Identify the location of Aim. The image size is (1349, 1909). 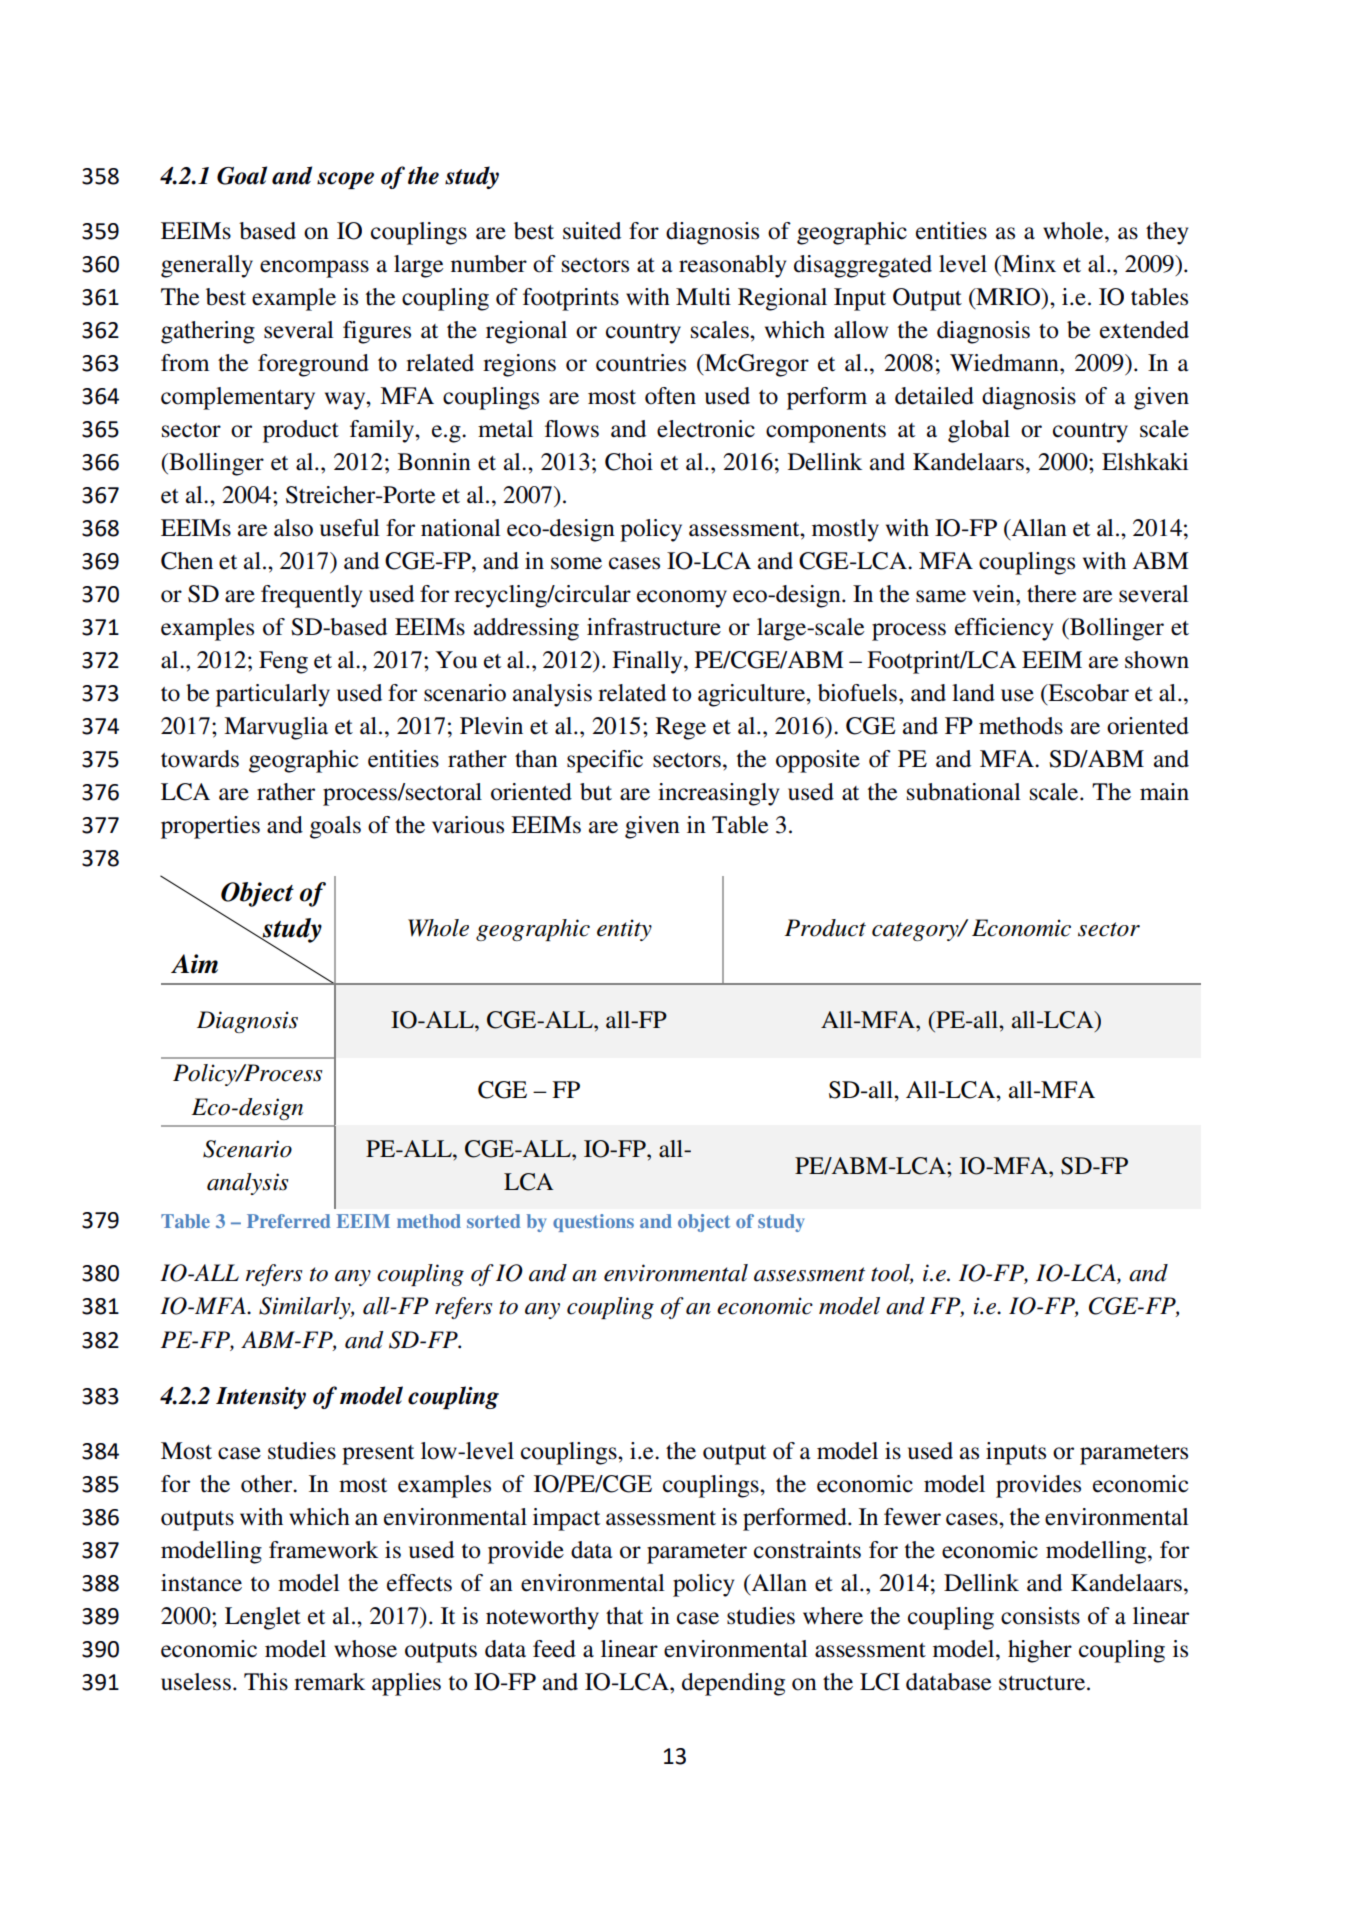
(194, 964).
